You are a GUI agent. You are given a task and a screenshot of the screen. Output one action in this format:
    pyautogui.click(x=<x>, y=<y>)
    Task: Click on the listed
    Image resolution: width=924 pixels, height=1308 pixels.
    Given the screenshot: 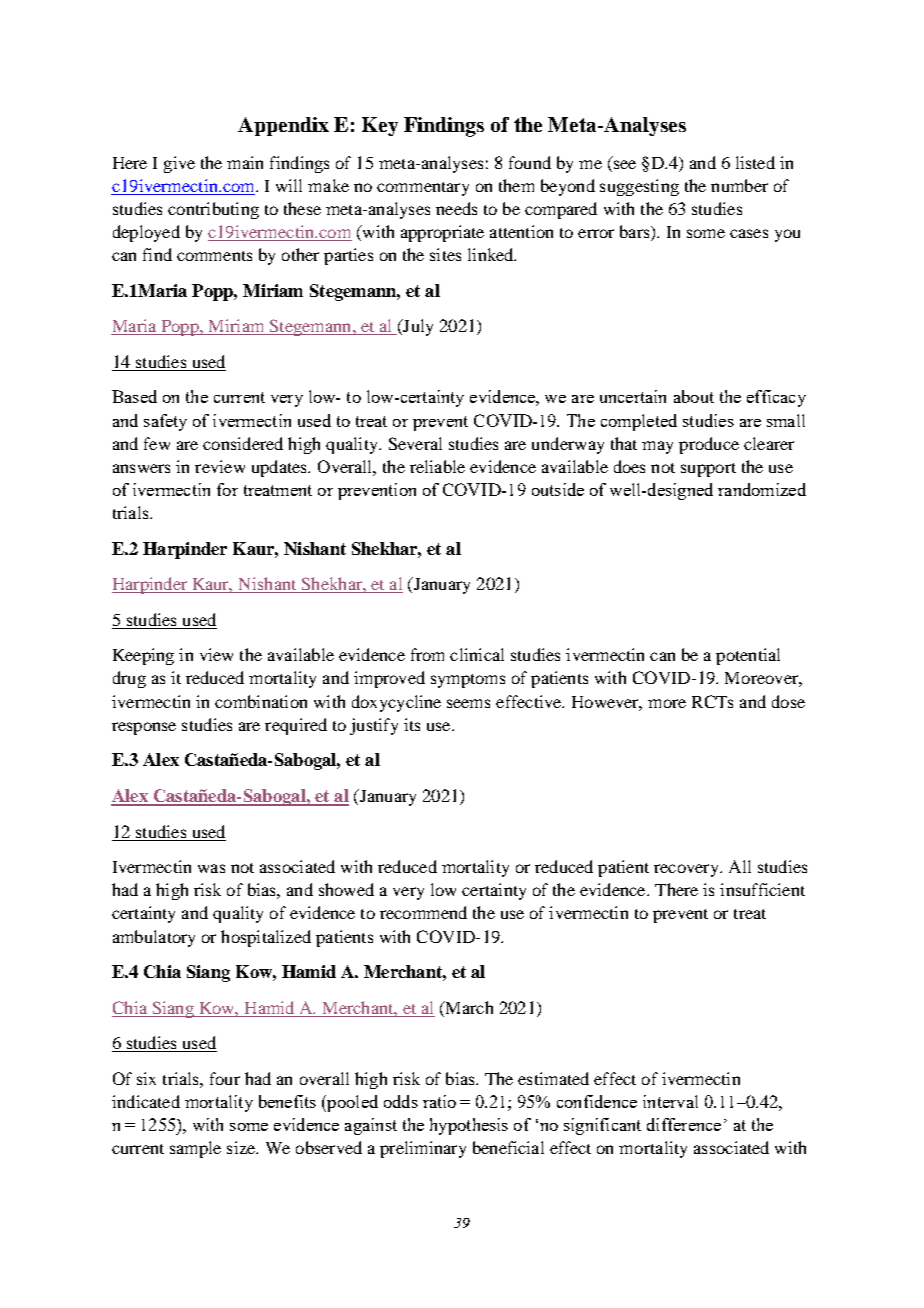 What is the action you would take?
    pyautogui.click(x=755, y=162)
